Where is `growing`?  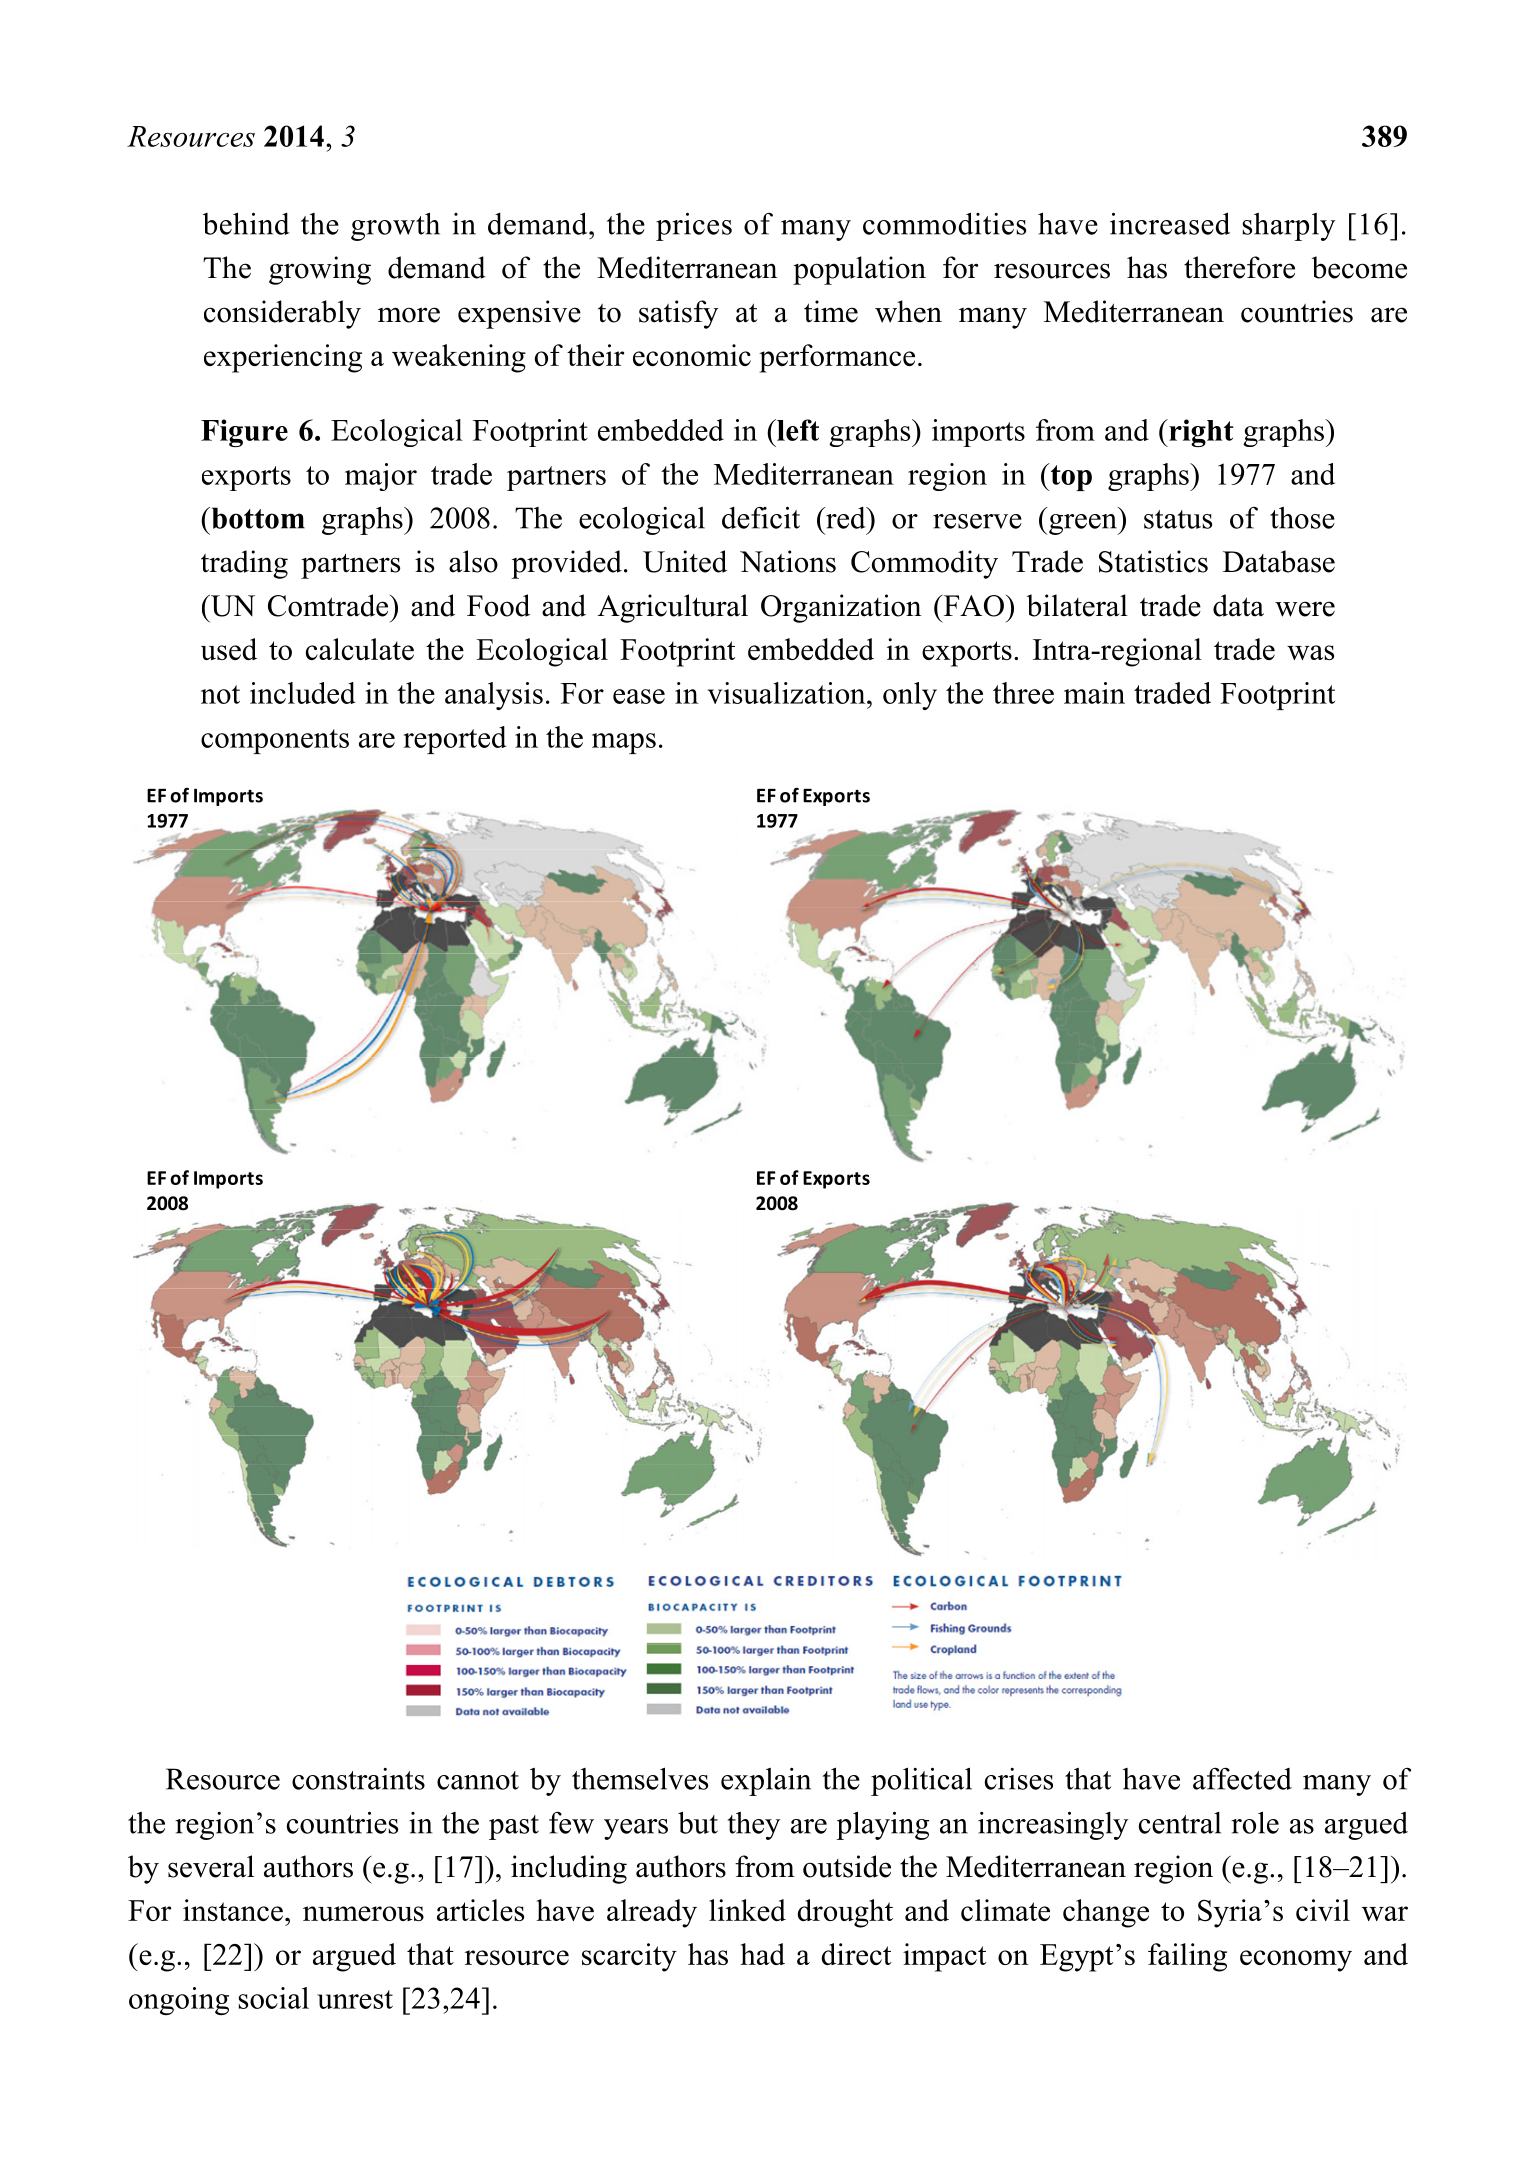
growing is located at coordinates (320, 270).
